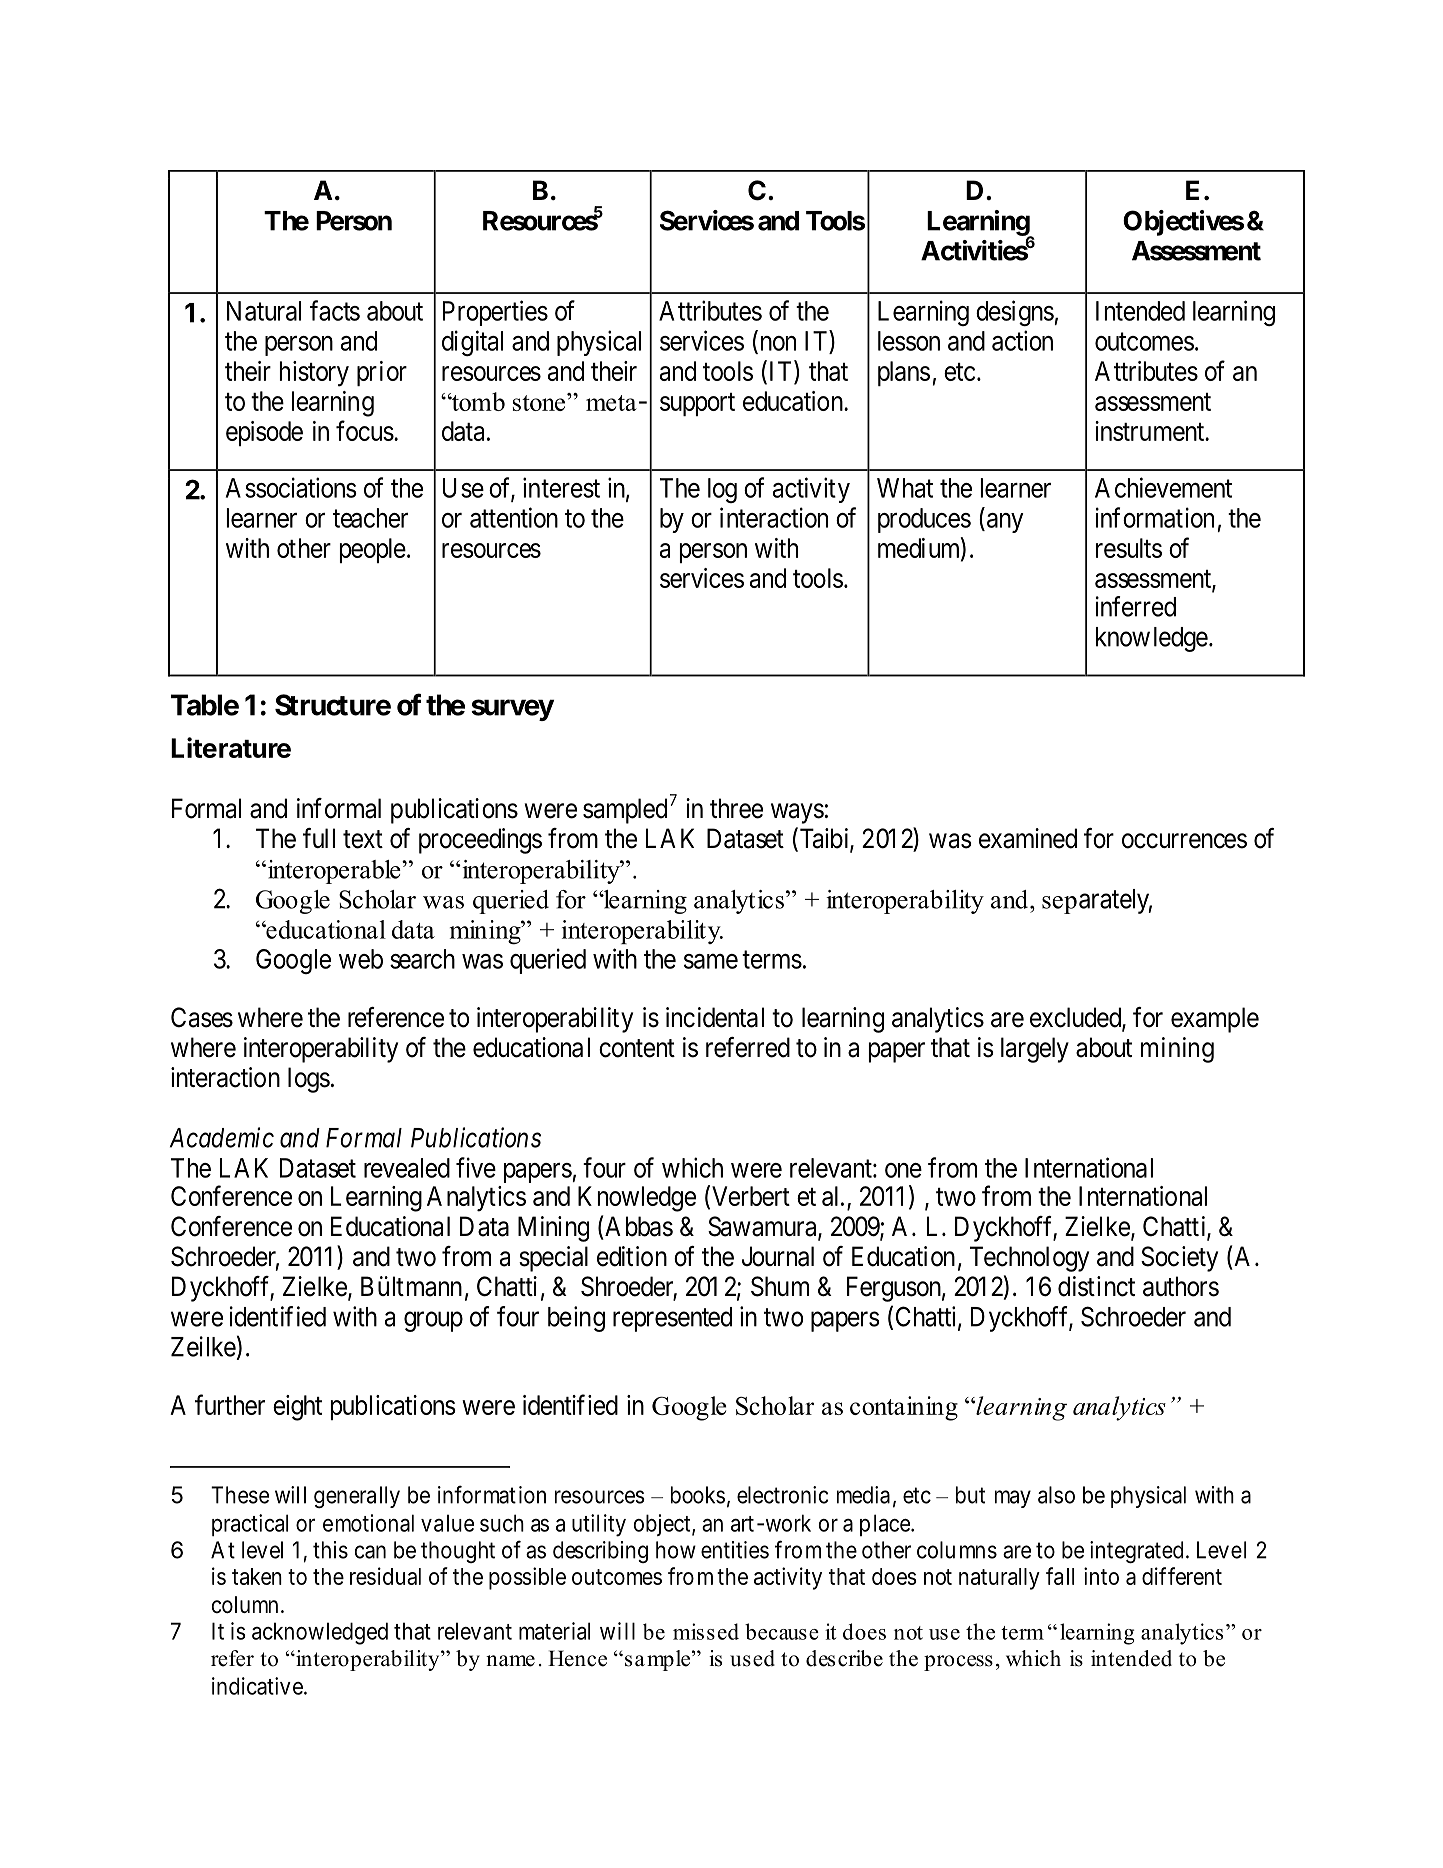 This screenshot has height=1868, width=1443. Describe the element at coordinates (231, 747) in the screenshot. I see `Literature` at that location.
